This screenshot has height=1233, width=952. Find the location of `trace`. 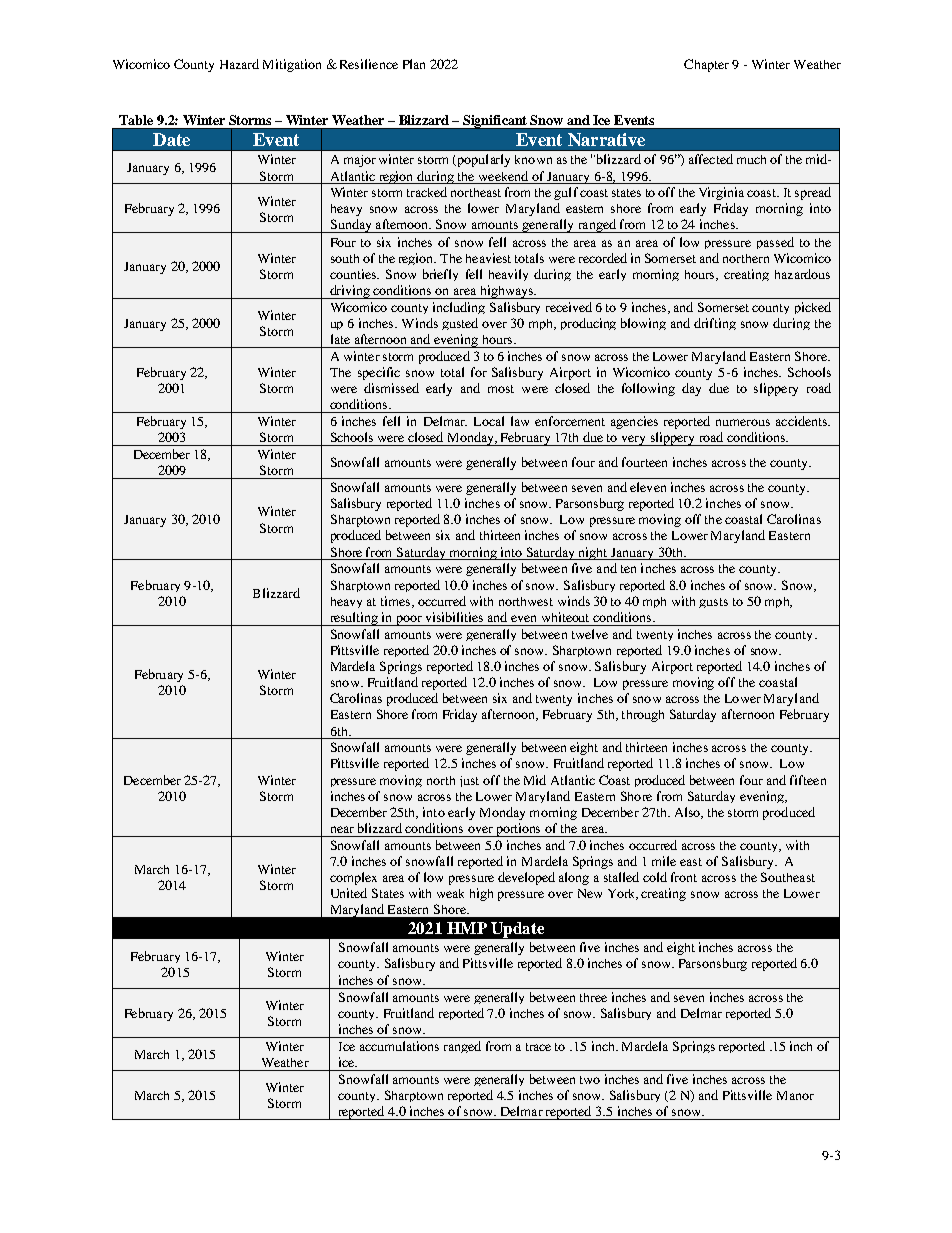

trace is located at coordinates (538, 1047).
